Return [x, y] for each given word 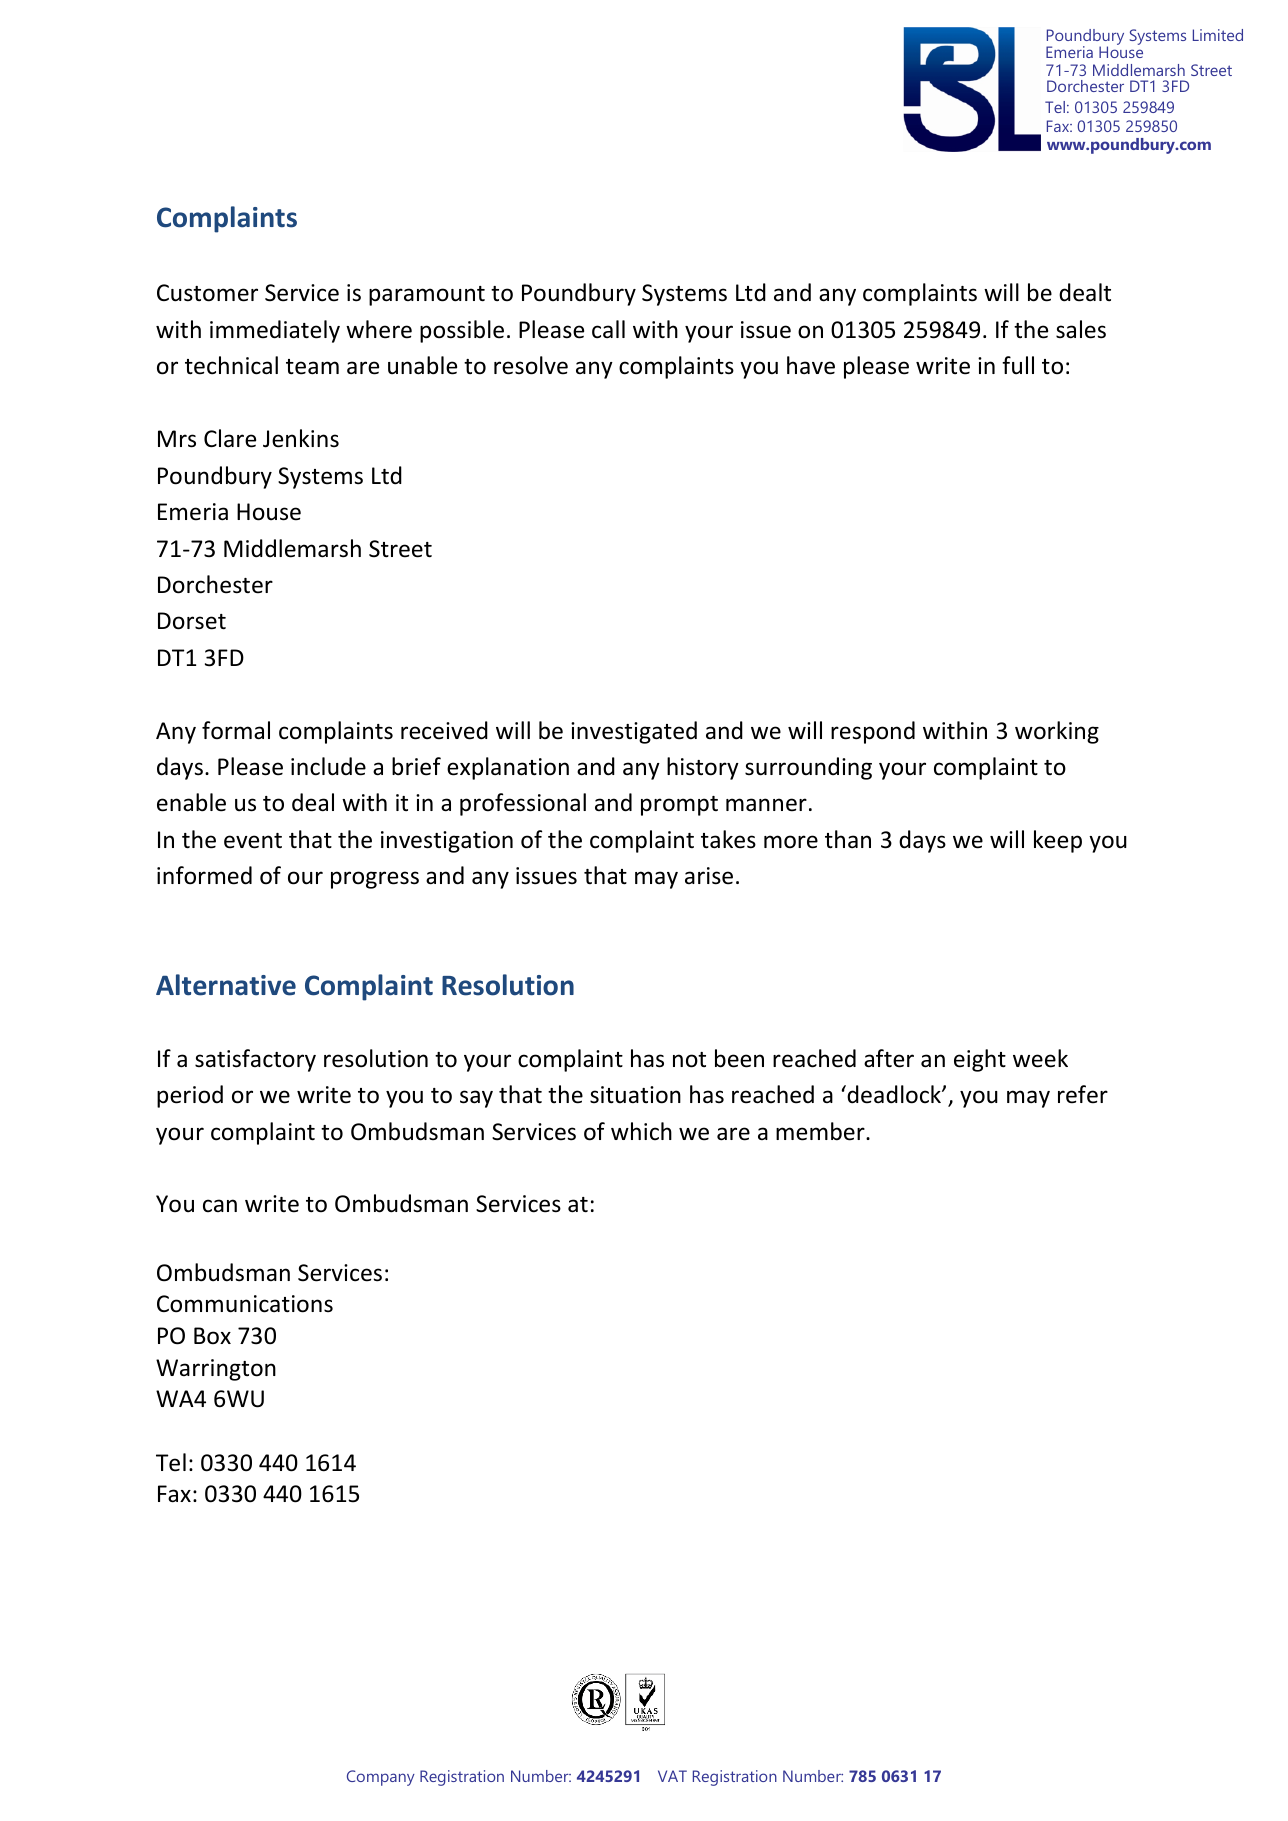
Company [381, 1778]
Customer [207, 293]
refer [1083, 1094]
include [328, 766]
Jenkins [301, 438]
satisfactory [255, 1060]
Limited [1218, 35]
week [1040, 1058]
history [703, 768]
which [641, 1131]
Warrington [216, 1370]
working [1057, 732]
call [608, 329]
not [689, 1060]
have [811, 365]
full [1018, 365]
